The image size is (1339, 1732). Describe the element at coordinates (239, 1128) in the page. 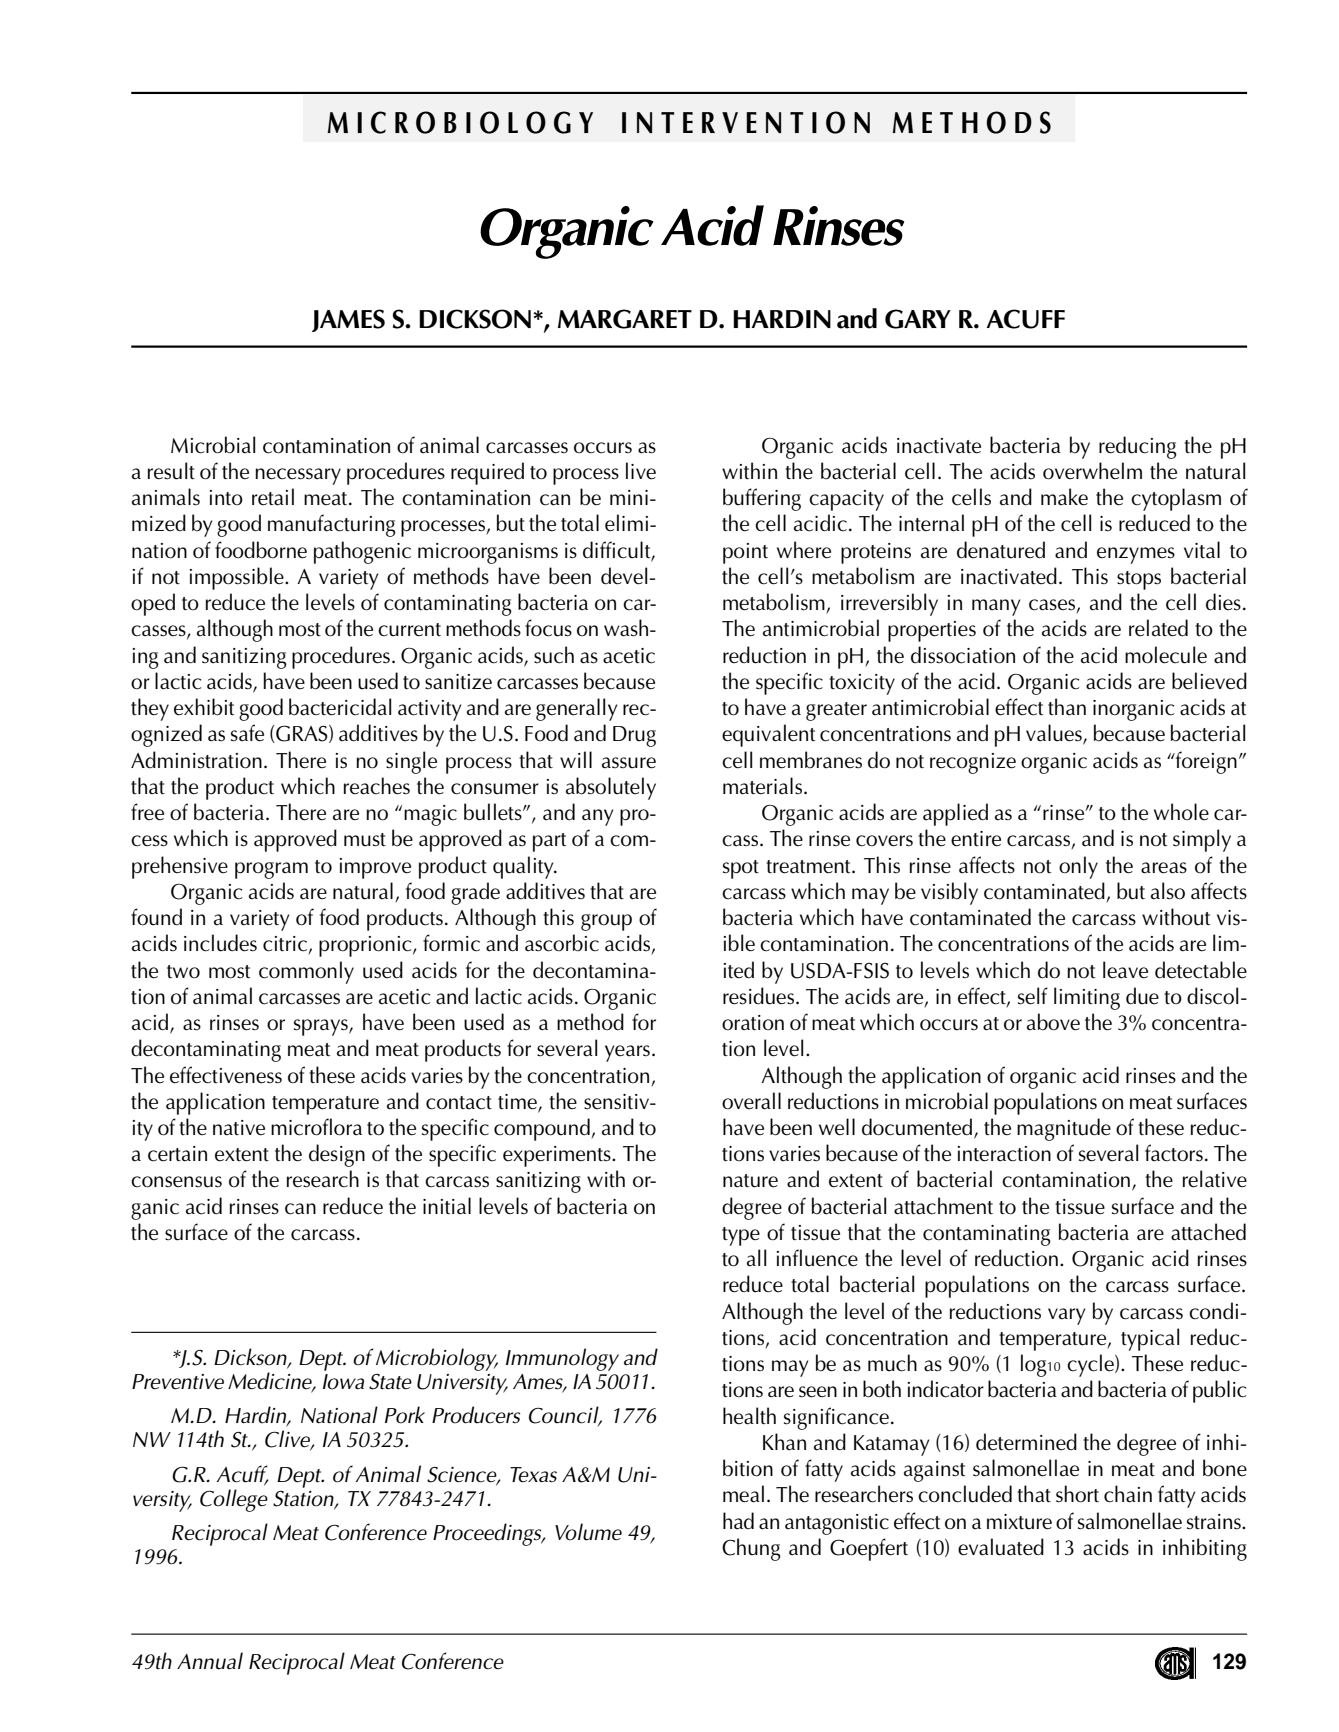

I see `native` at that location.
